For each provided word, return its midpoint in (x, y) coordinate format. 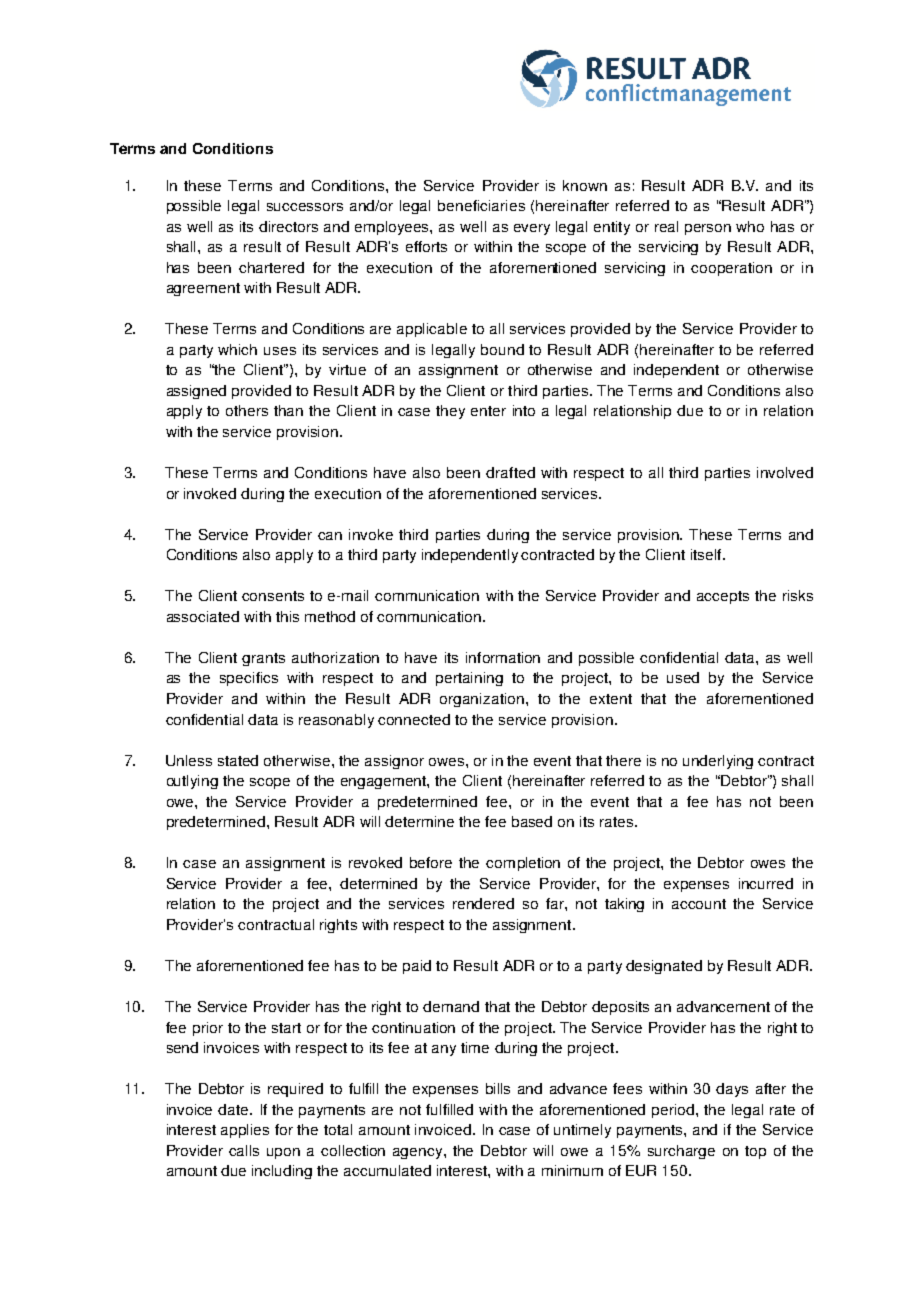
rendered (483, 903)
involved (785, 472)
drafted (510, 472)
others (247, 410)
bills (498, 1088)
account (699, 904)
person (708, 229)
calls (244, 1150)
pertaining (469, 679)
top (755, 1152)
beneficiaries (481, 205)
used (683, 677)
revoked (375, 862)
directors (288, 226)
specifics (249, 679)
